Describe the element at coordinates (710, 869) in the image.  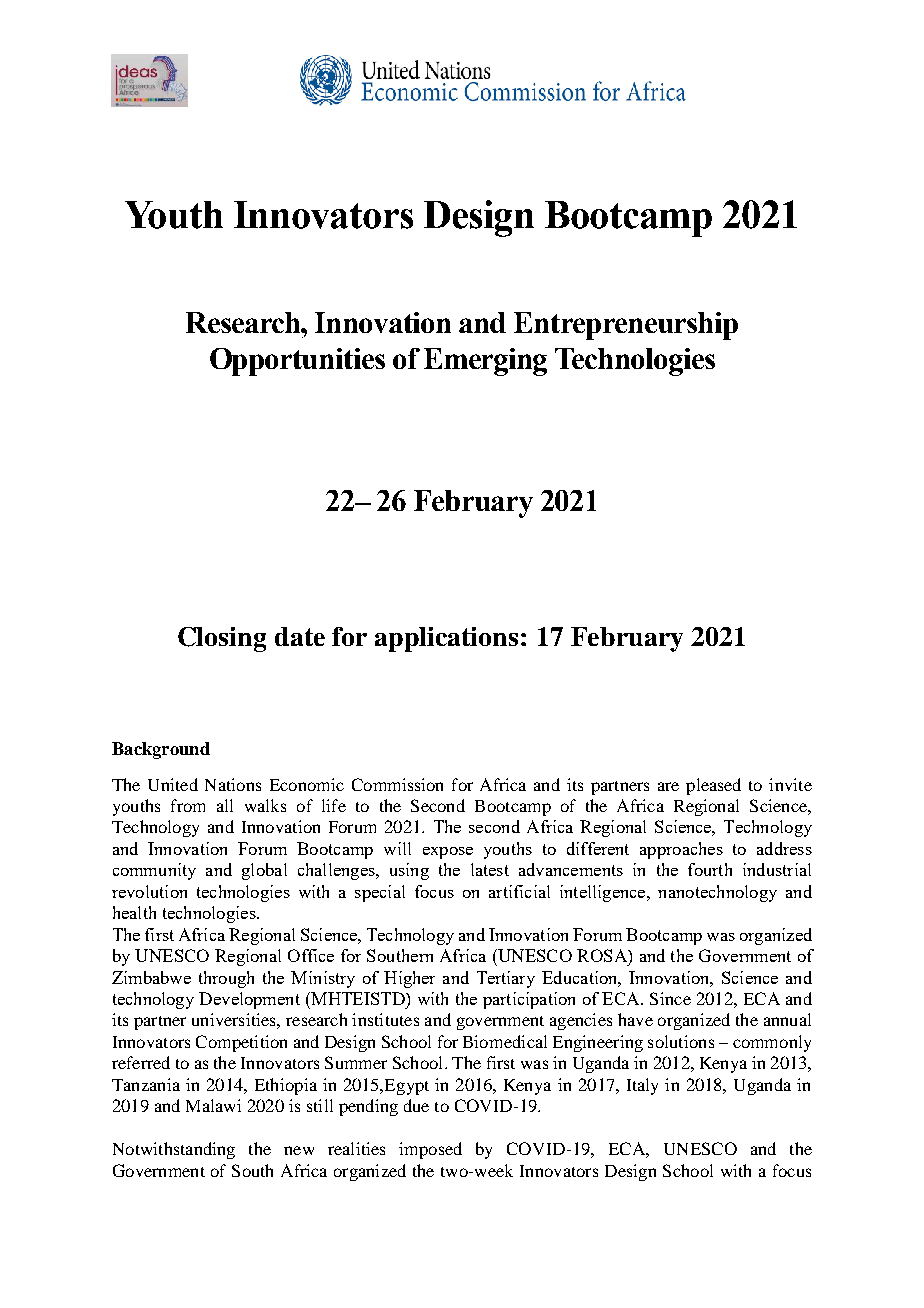
I see `fourth` at that location.
